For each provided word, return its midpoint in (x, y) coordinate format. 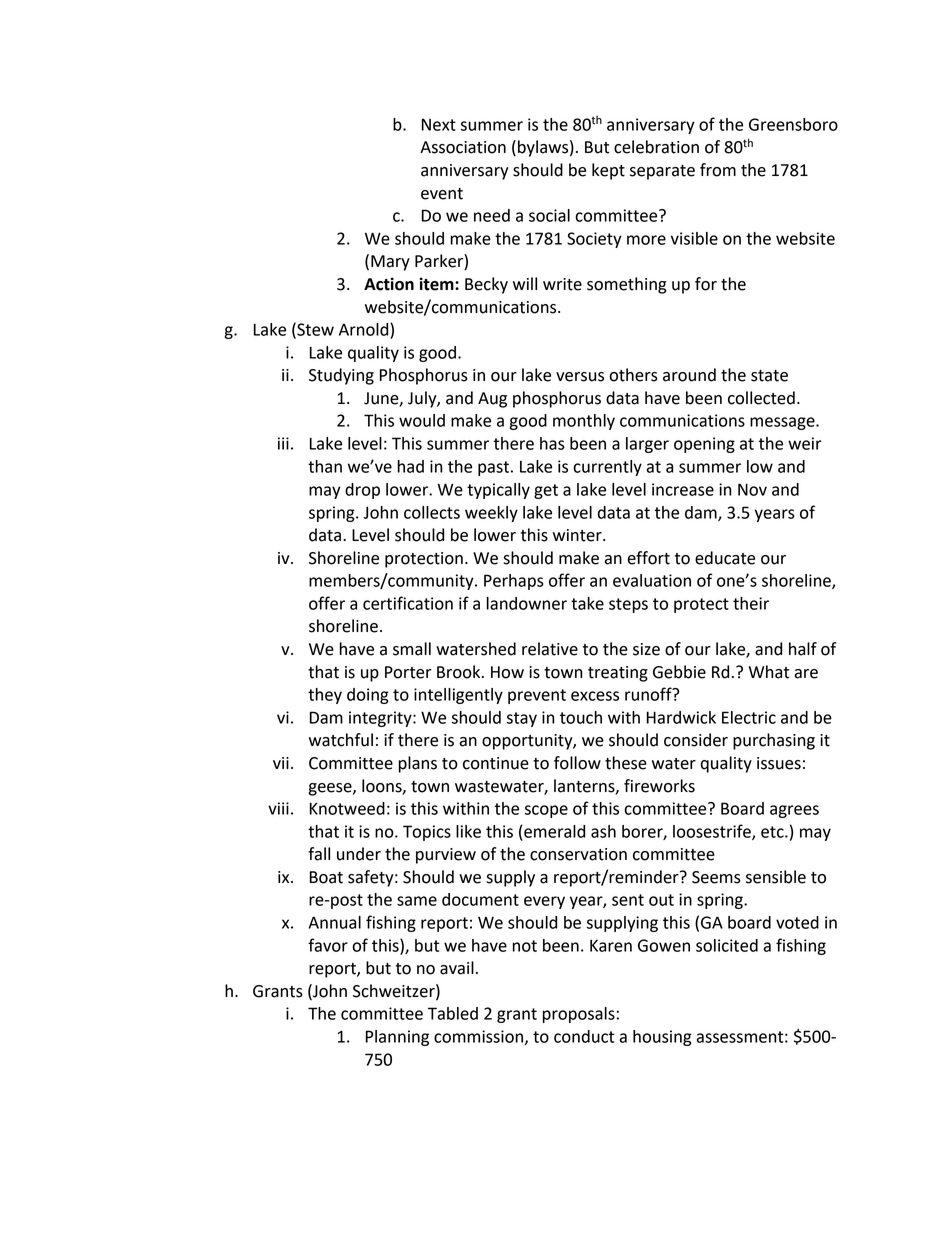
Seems (716, 877)
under (359, 854)
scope (546, 811)
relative (550, 649)
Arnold (365, 329)
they (325, 696)
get (546, 491)
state (769, 376)
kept (608, 171)
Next (439, 124)
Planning (397, 1038)
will (525, 283)
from (718, 170)
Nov (752, 489)
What (769, 672)
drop (362, 491)
